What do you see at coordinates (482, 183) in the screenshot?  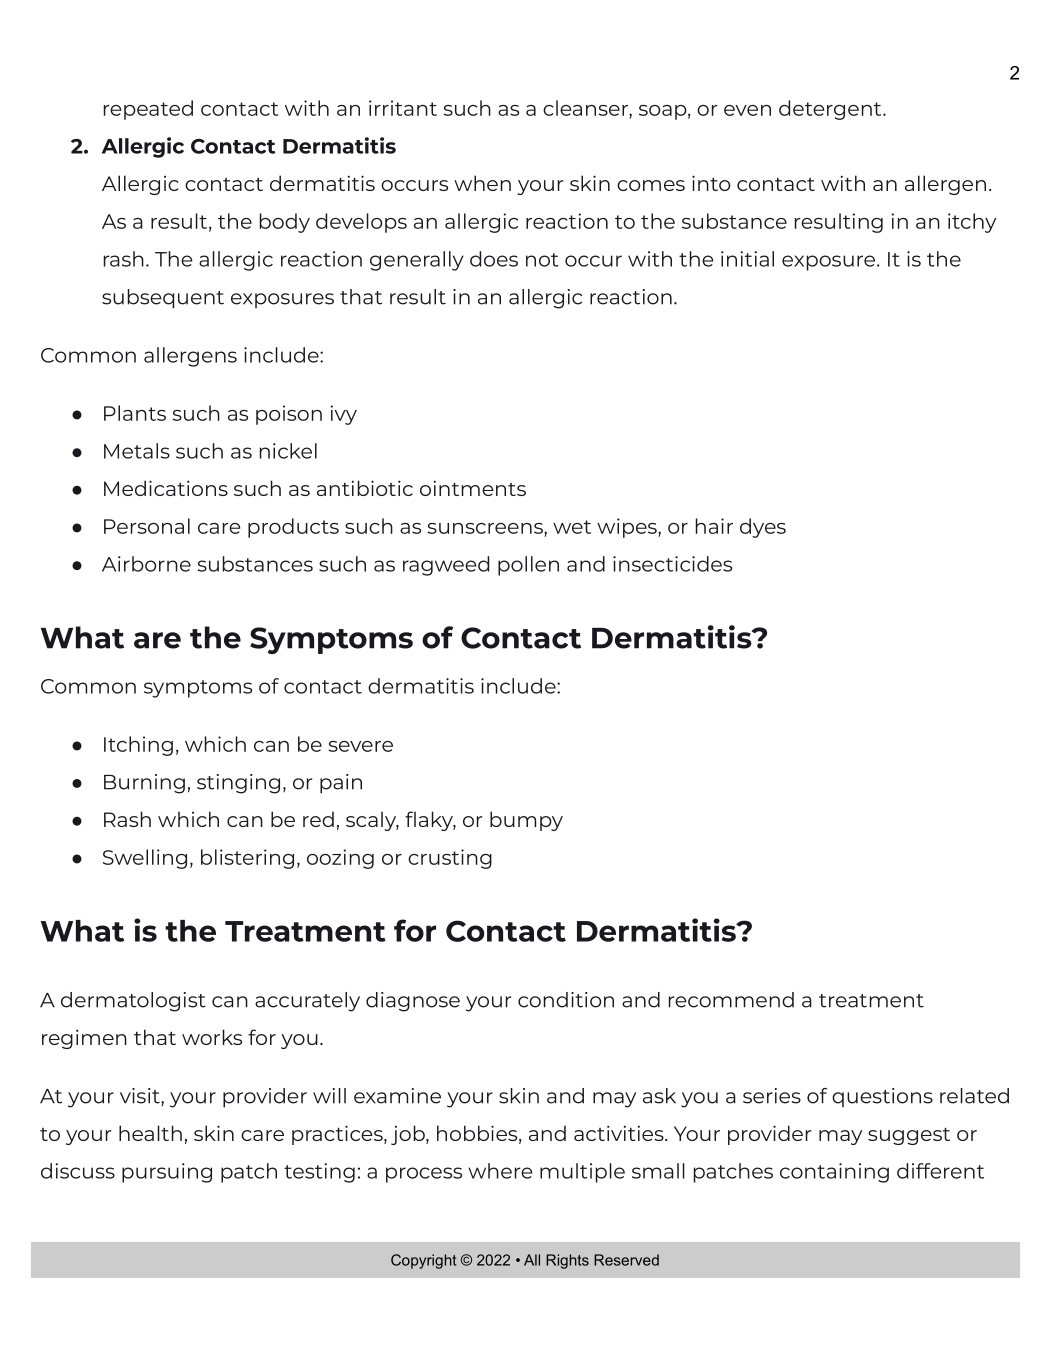 I see `when` at bounding box center [482, 183].
